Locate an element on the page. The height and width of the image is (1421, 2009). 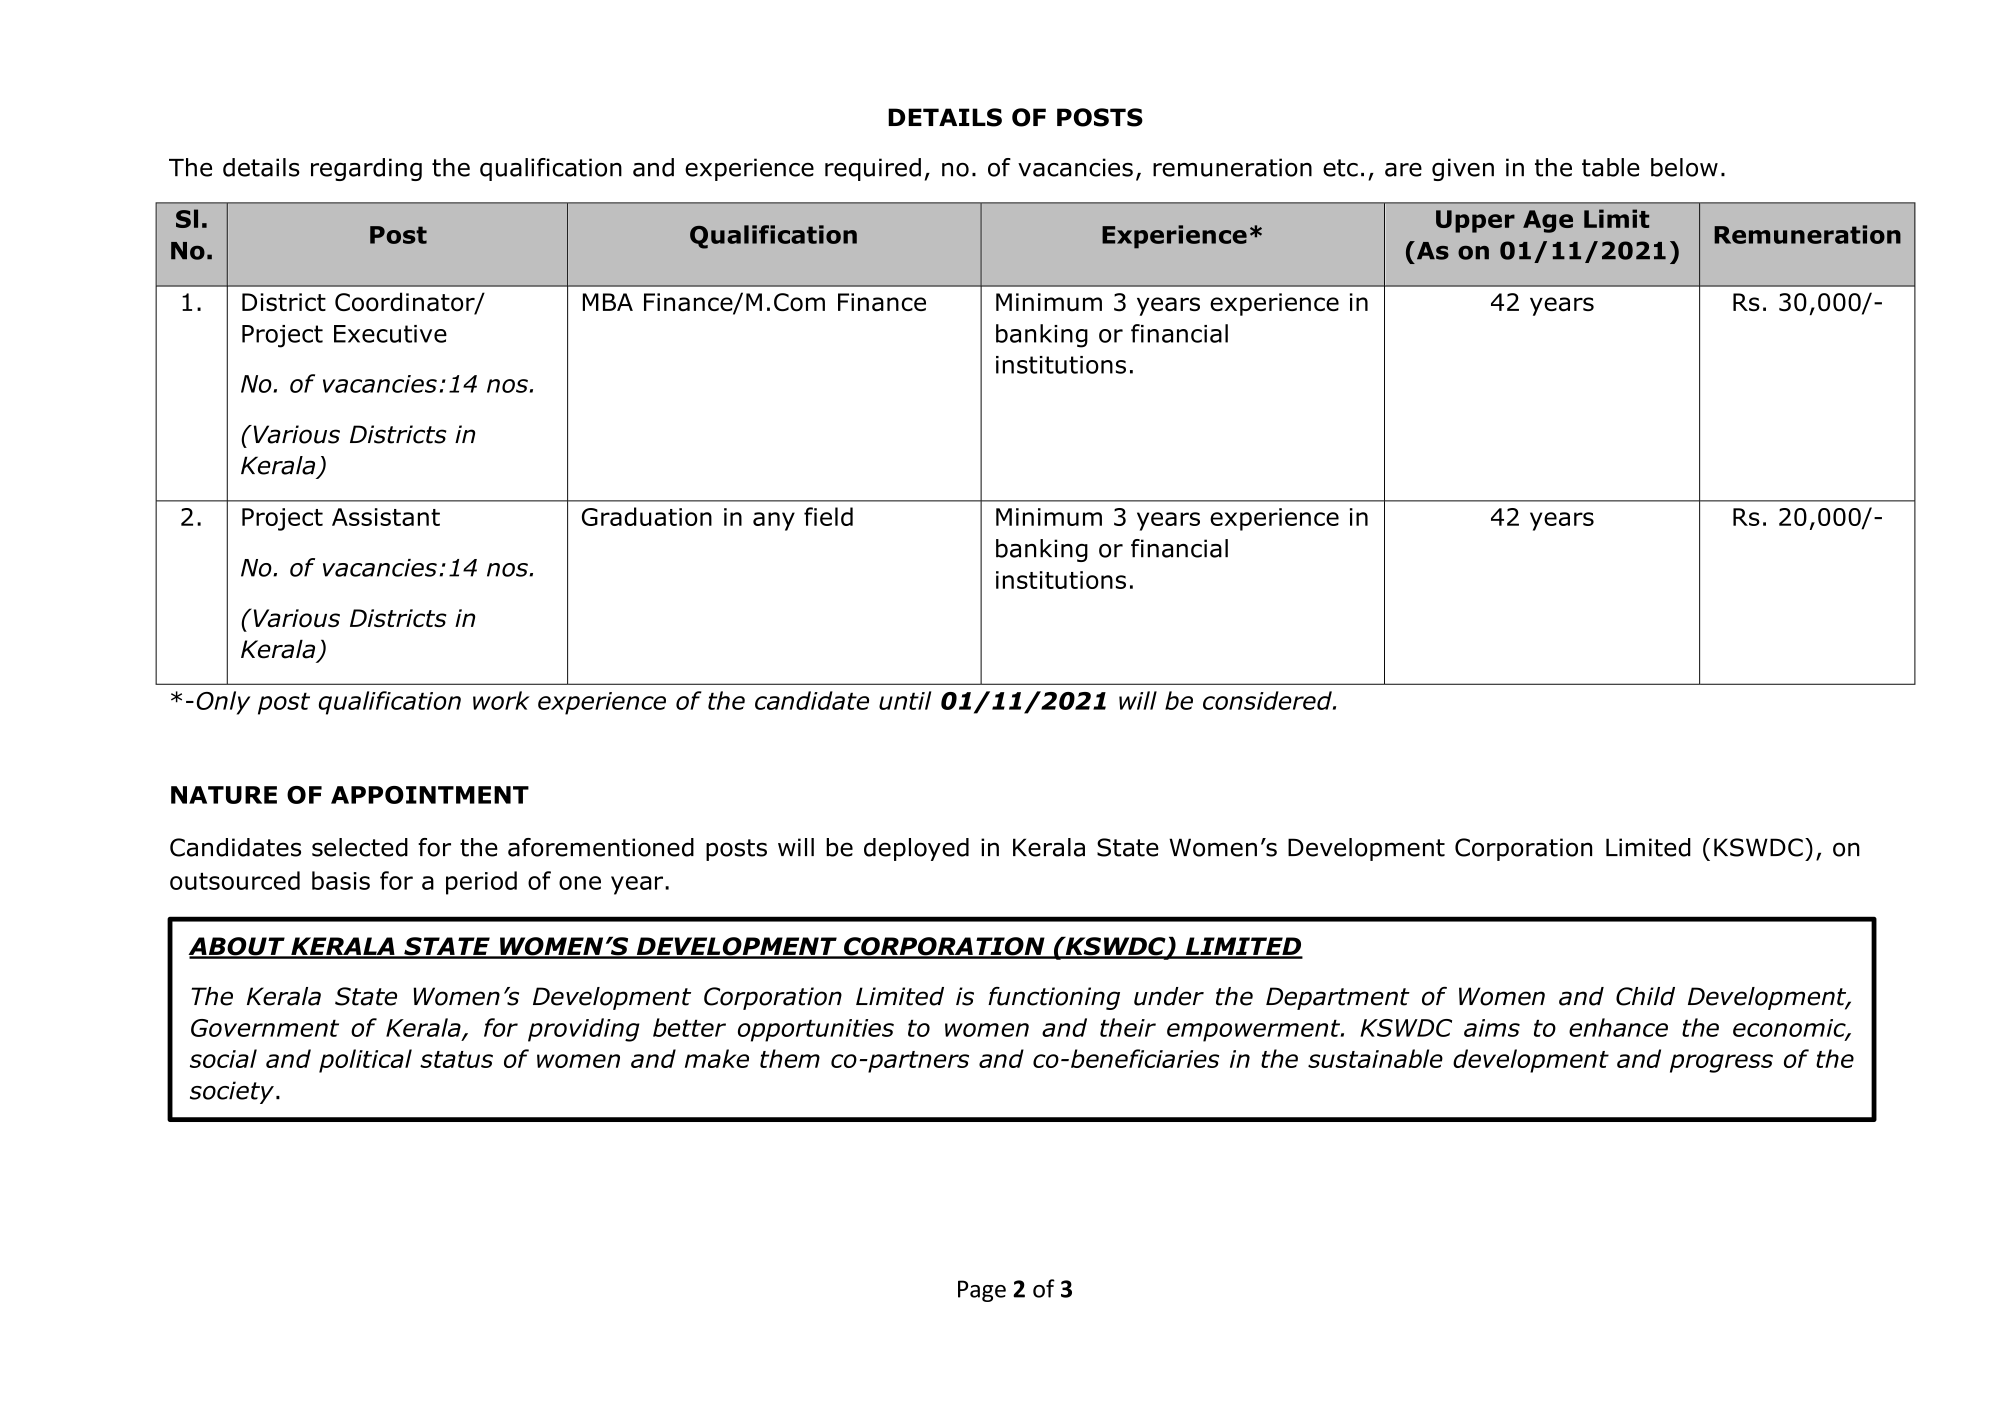
until is located at coordinates (905, 700).
